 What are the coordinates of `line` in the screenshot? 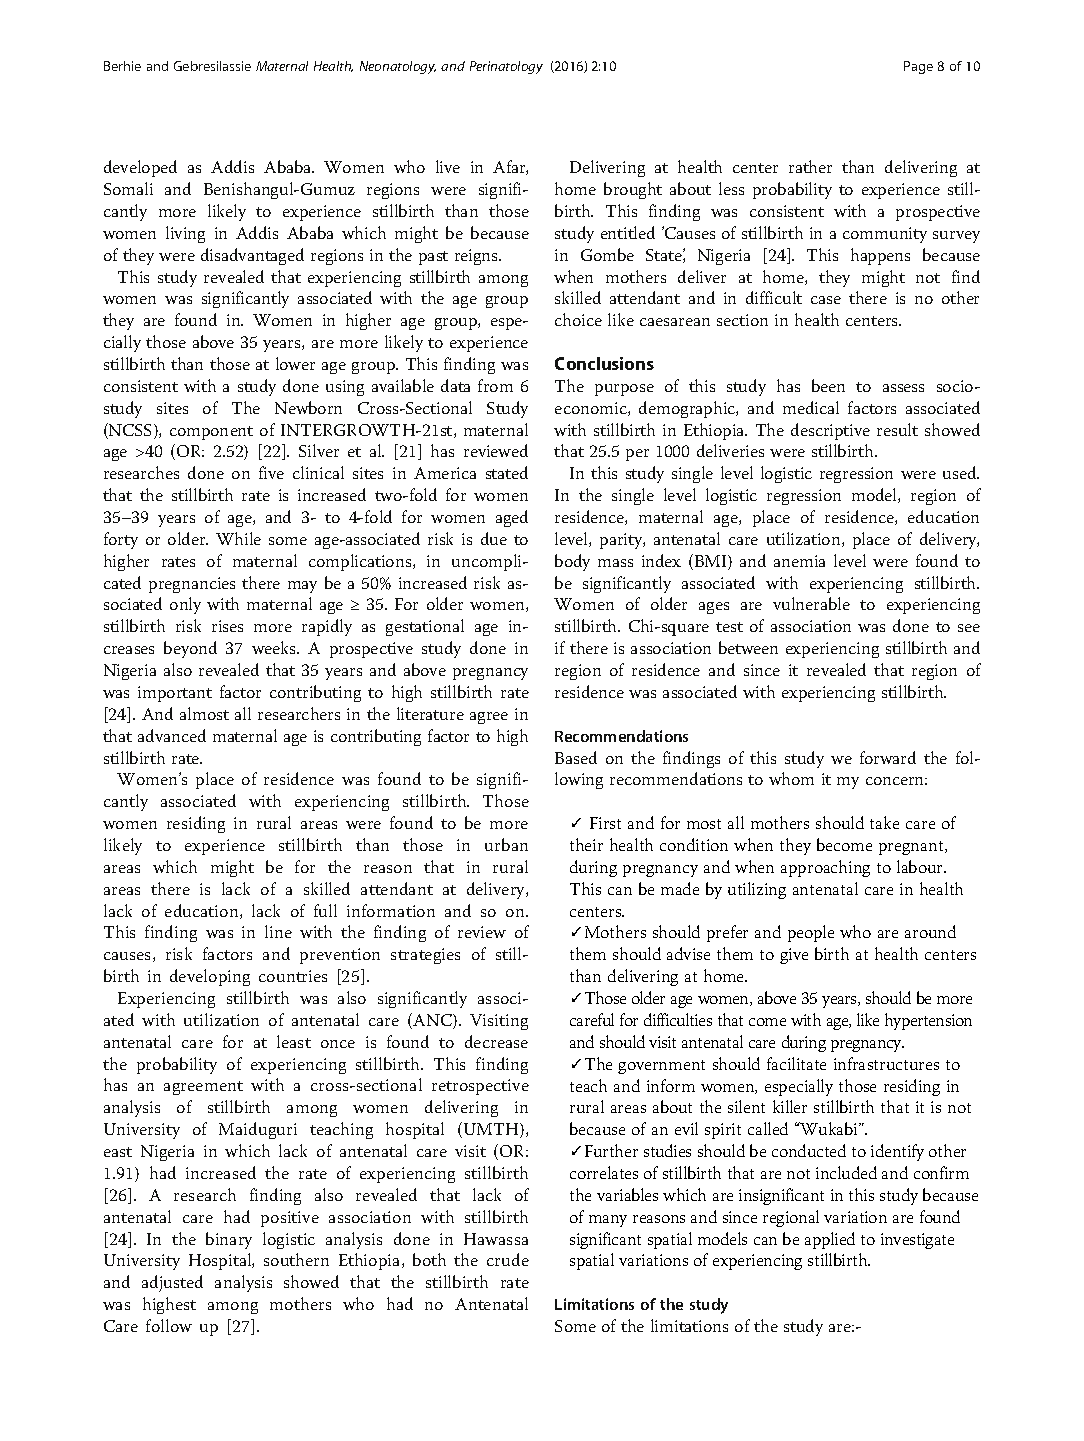 It's located at (278, 931).
